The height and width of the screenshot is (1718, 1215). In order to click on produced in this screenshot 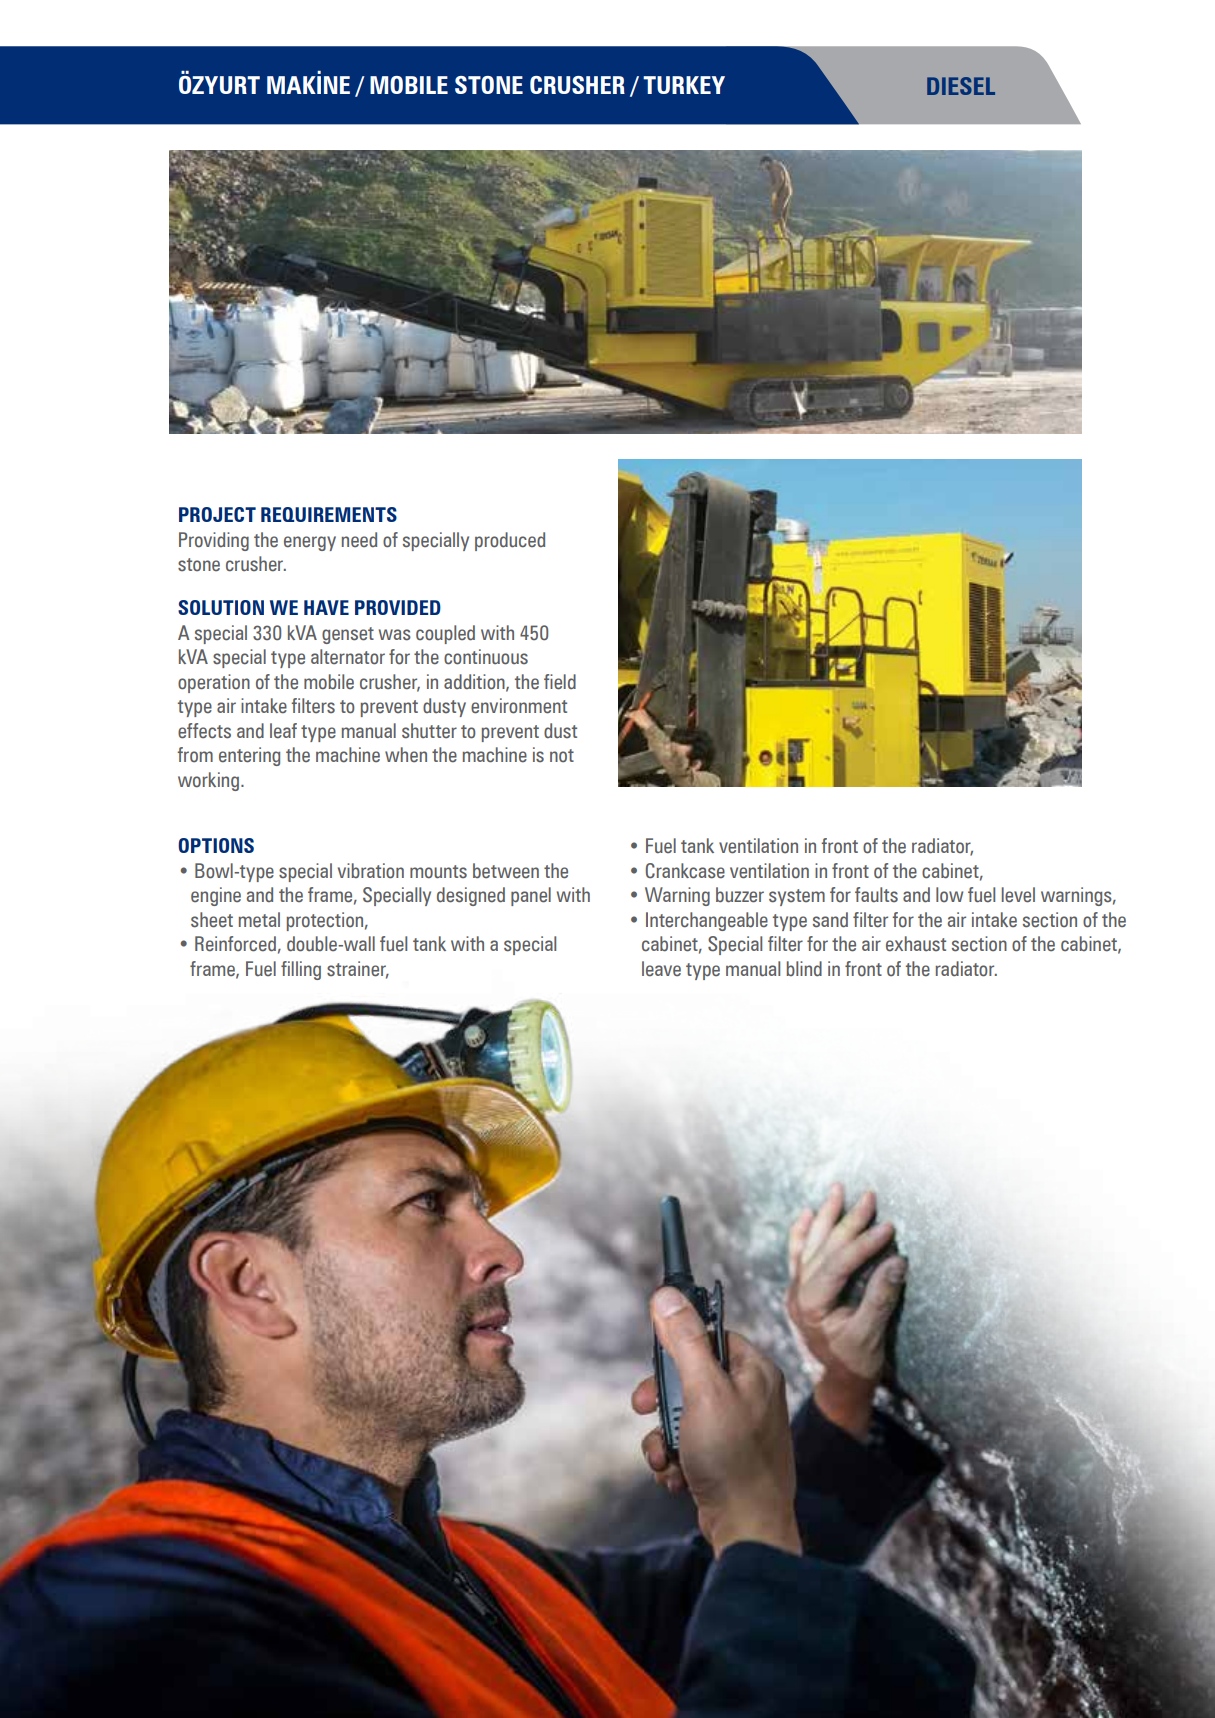, I will do `click(510, 541)`.
